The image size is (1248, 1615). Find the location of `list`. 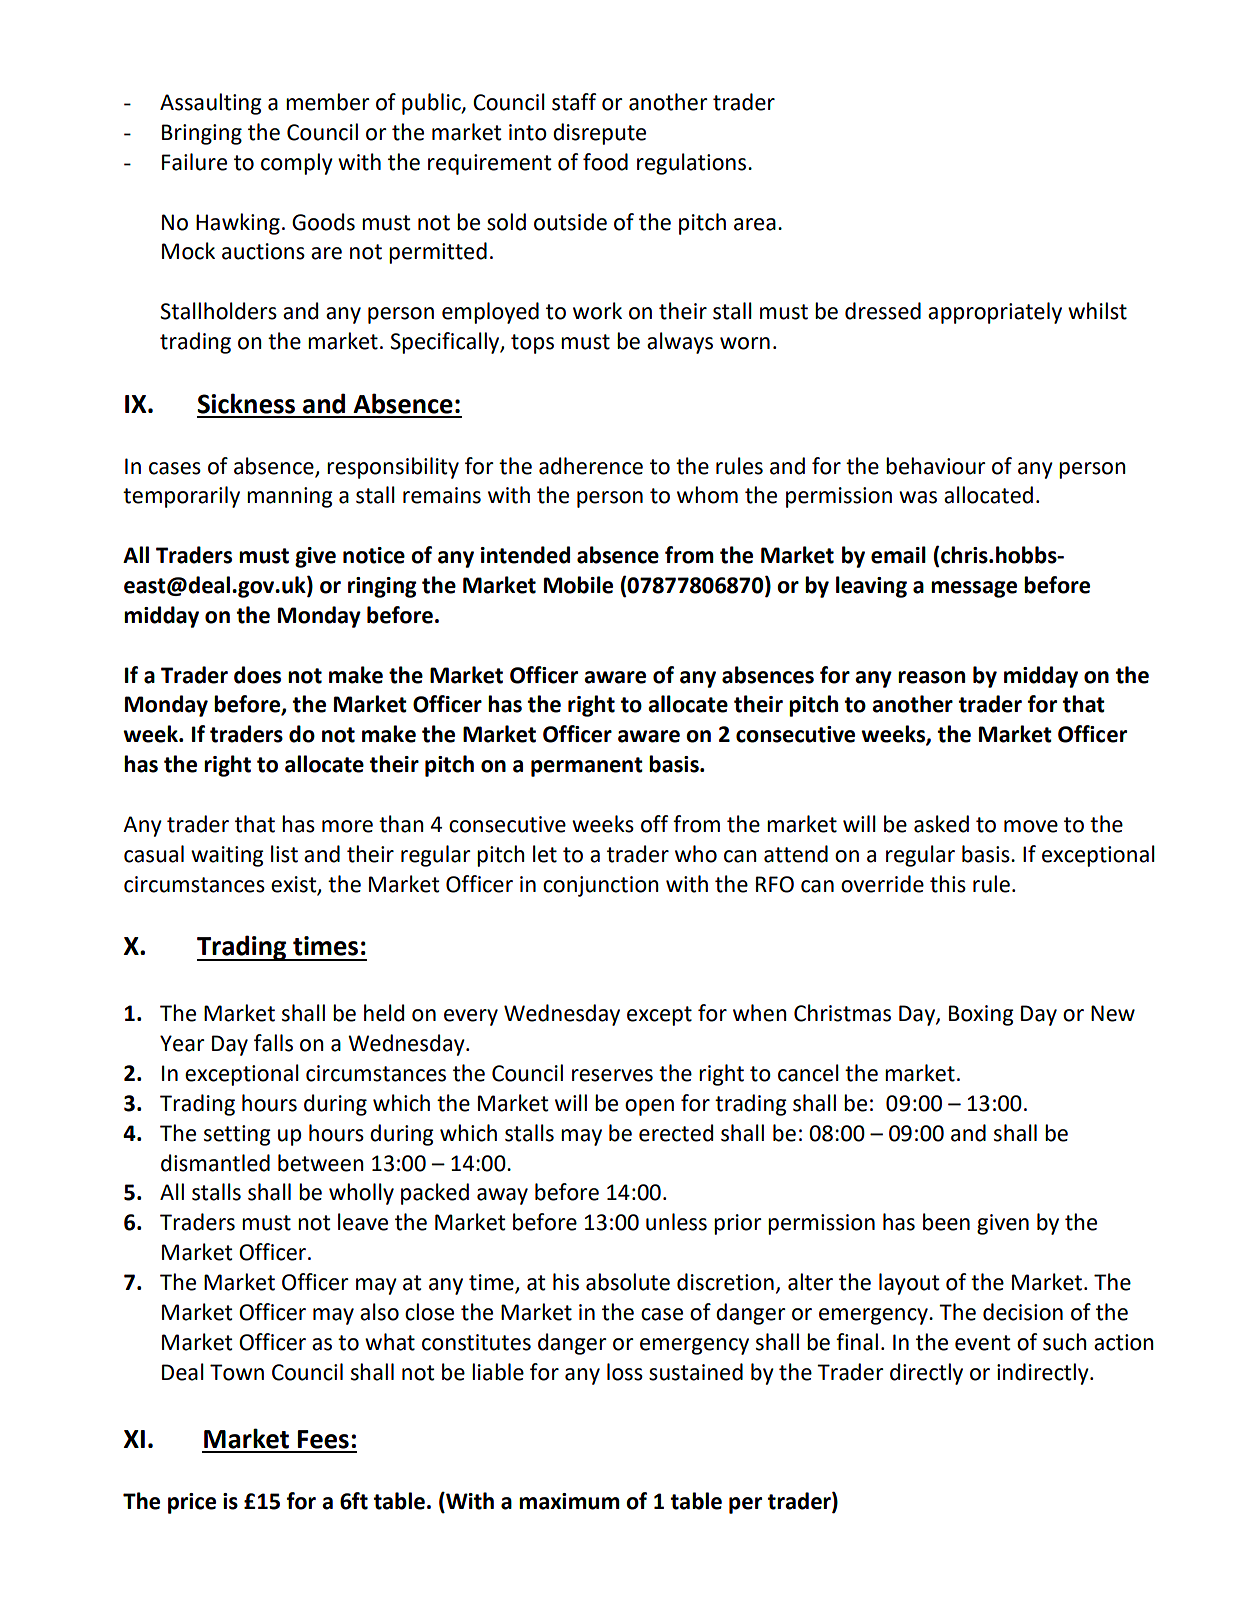

list is located at coordinates (284, 854).
